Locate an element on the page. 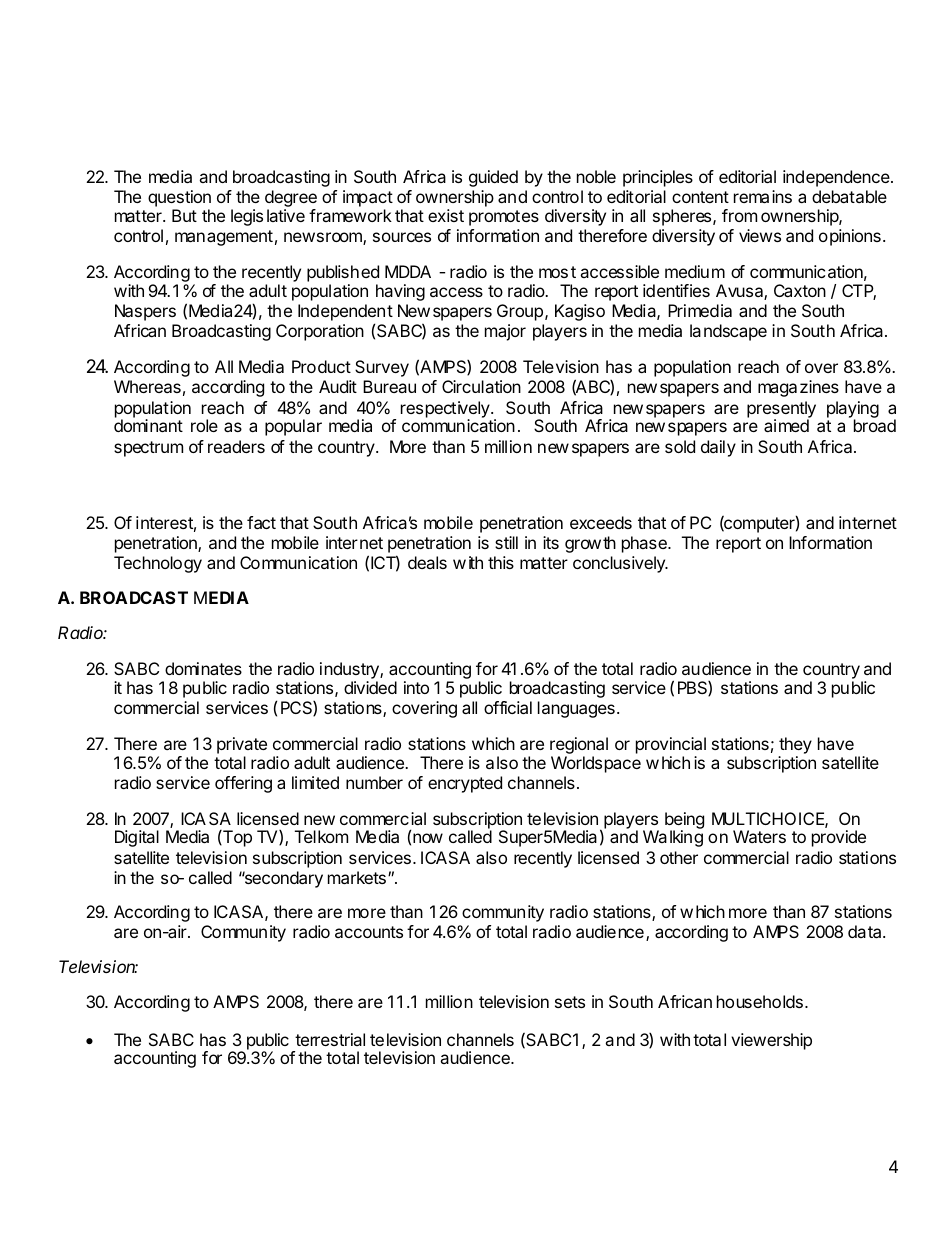 The width and height of the image is (952, 1233). question is located at coordinates (179, 200).
